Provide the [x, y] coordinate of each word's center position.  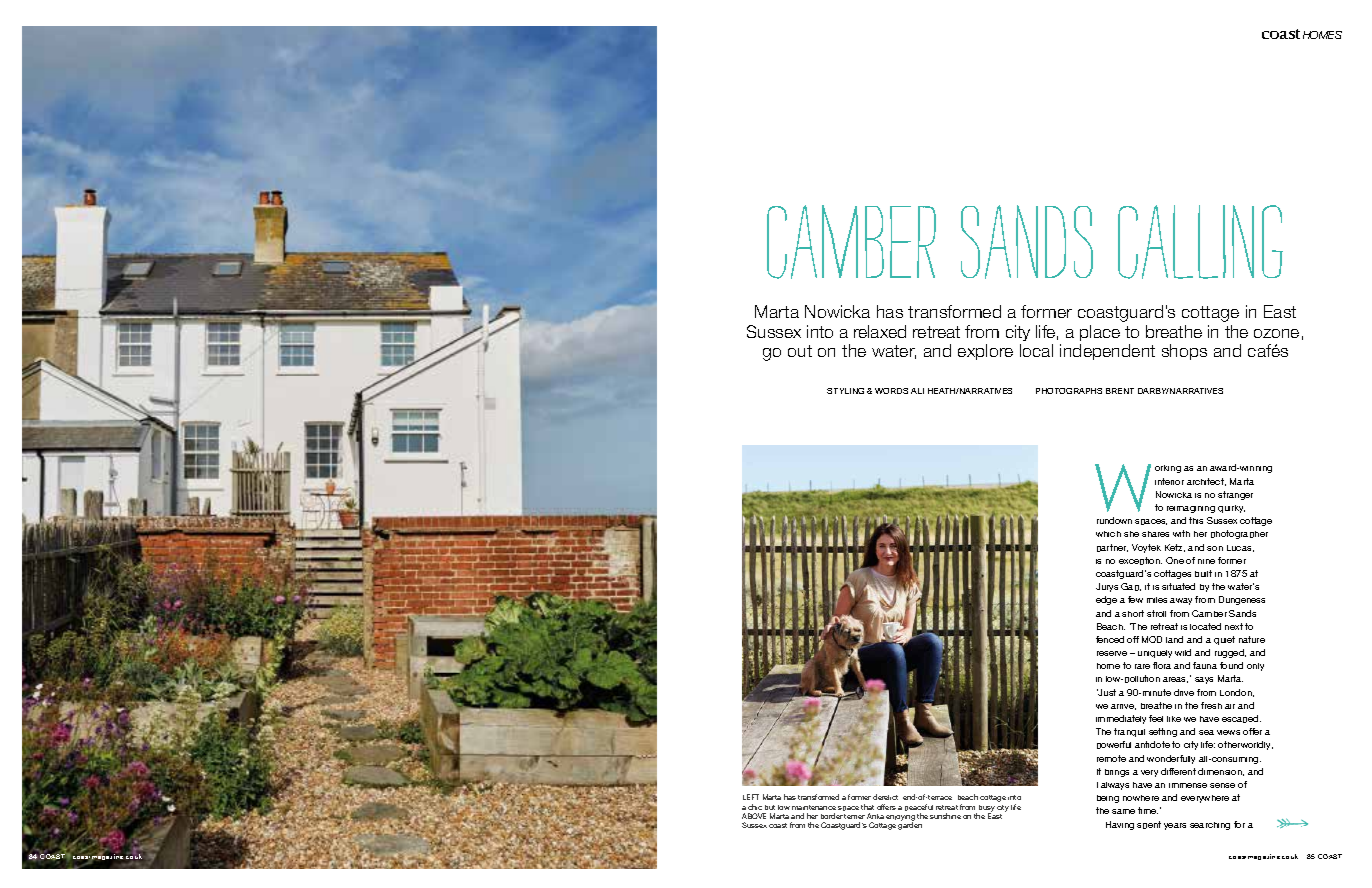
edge [1106, 600]
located [1205, 626]
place [1100, 333]
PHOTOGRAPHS [1069, 391]
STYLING [845, 391]
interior [1169, 481]
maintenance [814, 807]
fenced [1110, 639]
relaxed [880, 331]
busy [987, 809]
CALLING [1200, 242]
